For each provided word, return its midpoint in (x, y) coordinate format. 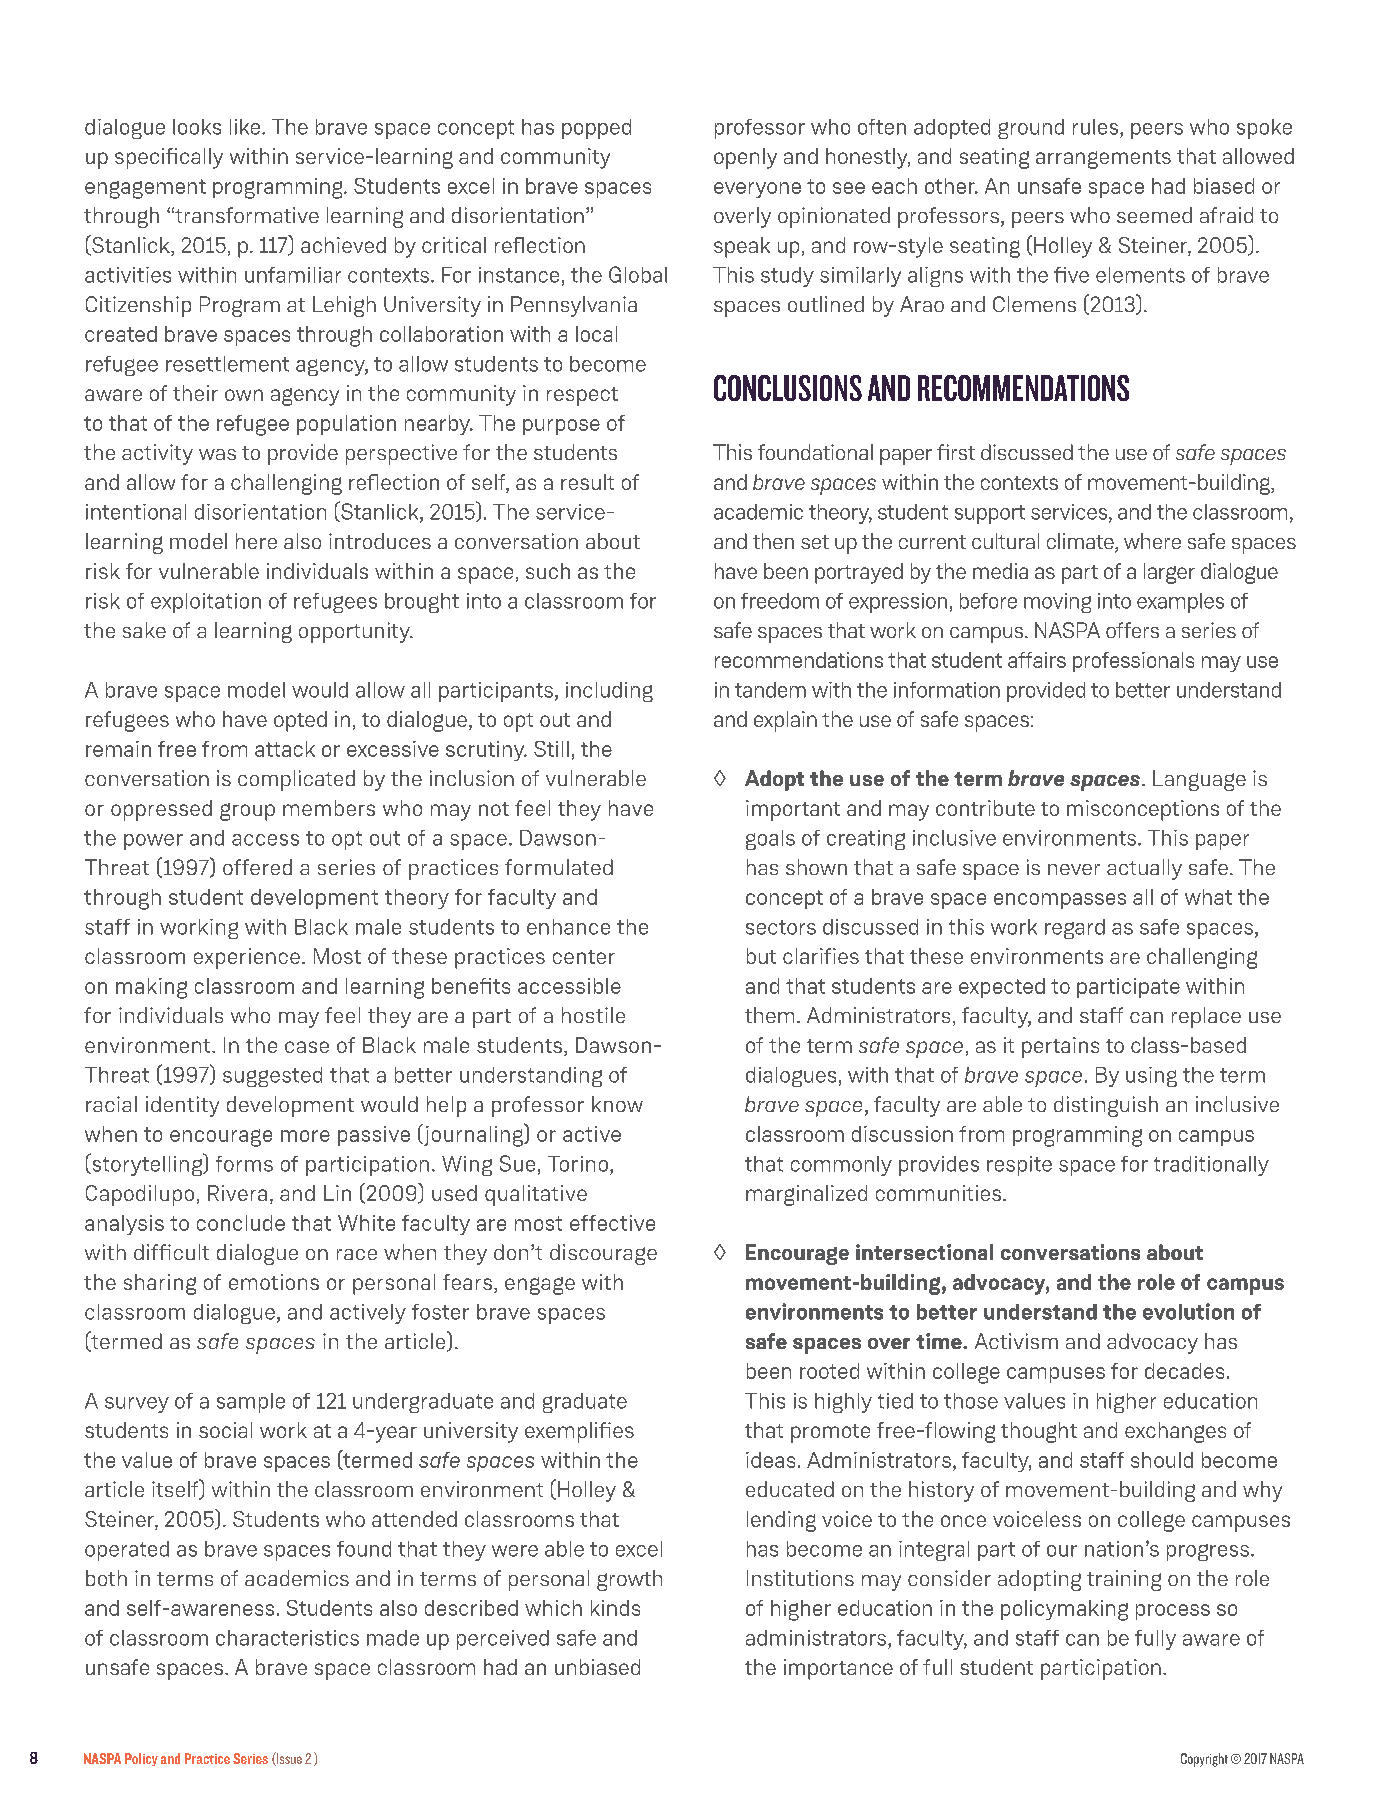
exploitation (206, 603)
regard (1075, 929)
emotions (274, 1282)
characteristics (287, 1638)
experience (247, 958)
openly (745, 158)
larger (1169, 573)
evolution (1188, 1311)
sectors (781, 927)
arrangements (1103, 159)
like (246, 127)
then (773, 541)
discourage (603, 1254)
